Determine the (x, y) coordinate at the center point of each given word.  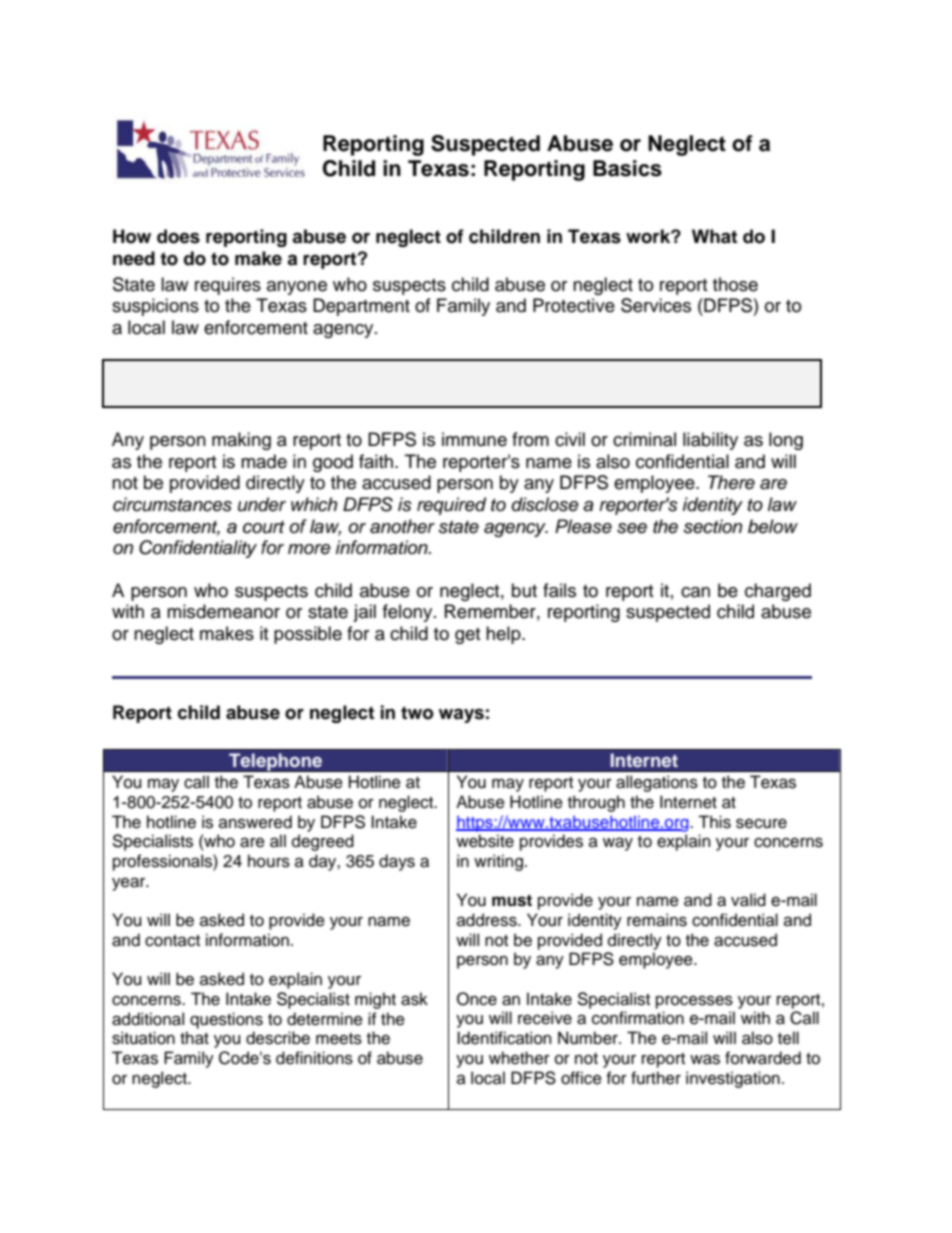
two (417, 713)
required (451, 506)
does (178, 236)
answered (255, 822)
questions (226, 1020)
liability (710, 441)
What (714, 236)
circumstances (172, 504)
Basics (627, 168)
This (714, 822)
